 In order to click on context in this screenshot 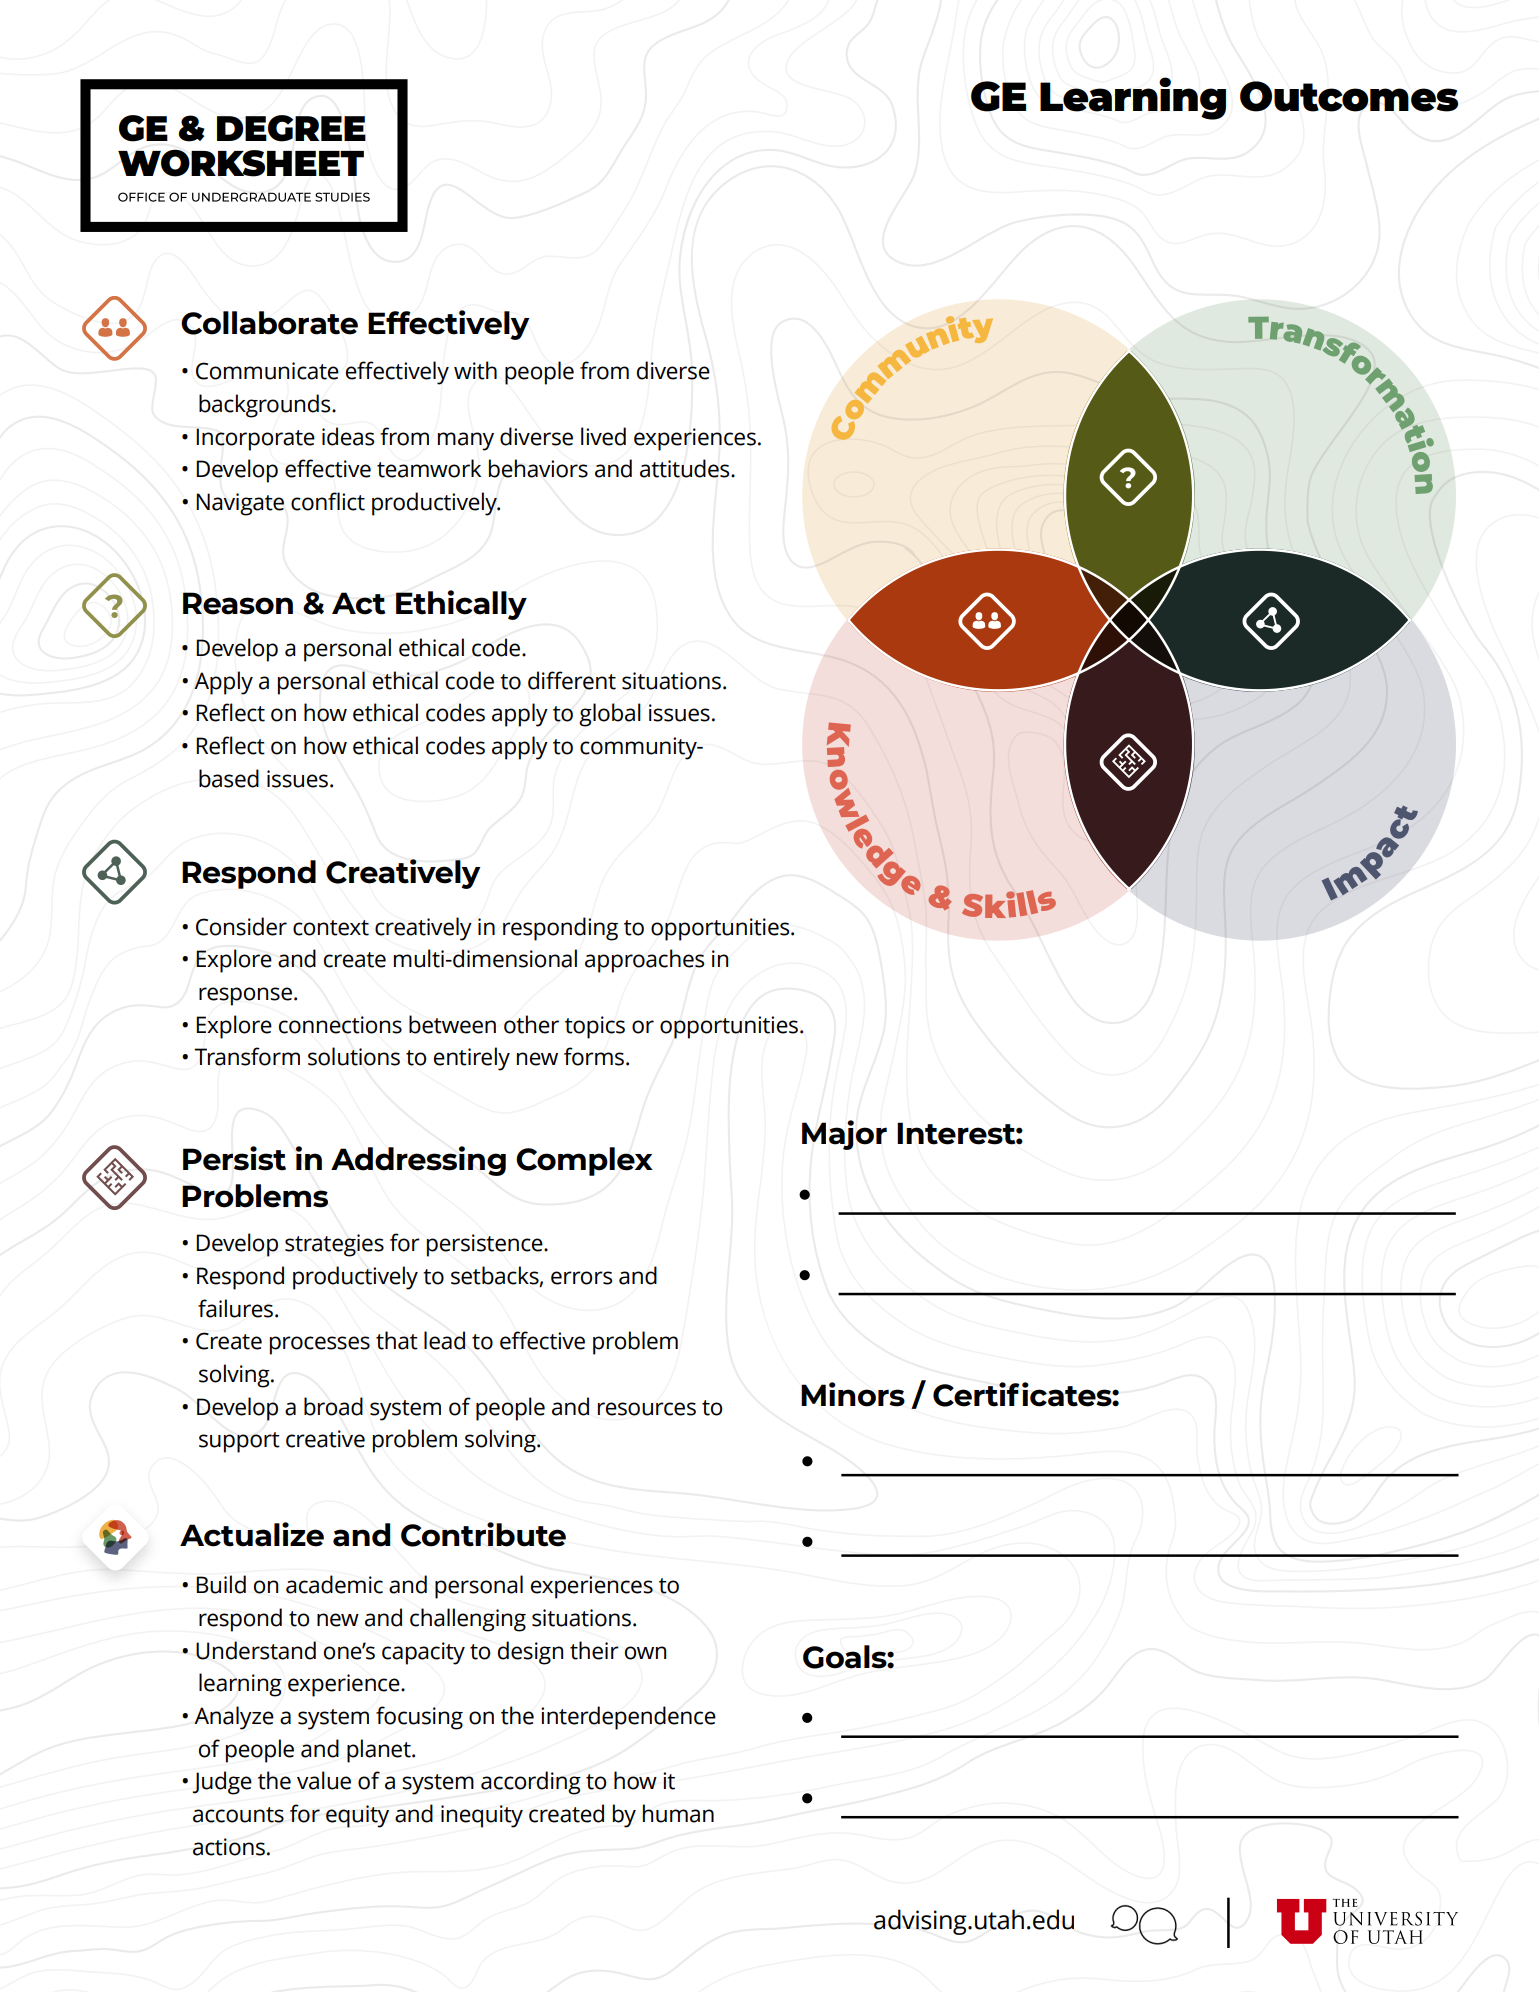, I will do `click(331, 928)`.
